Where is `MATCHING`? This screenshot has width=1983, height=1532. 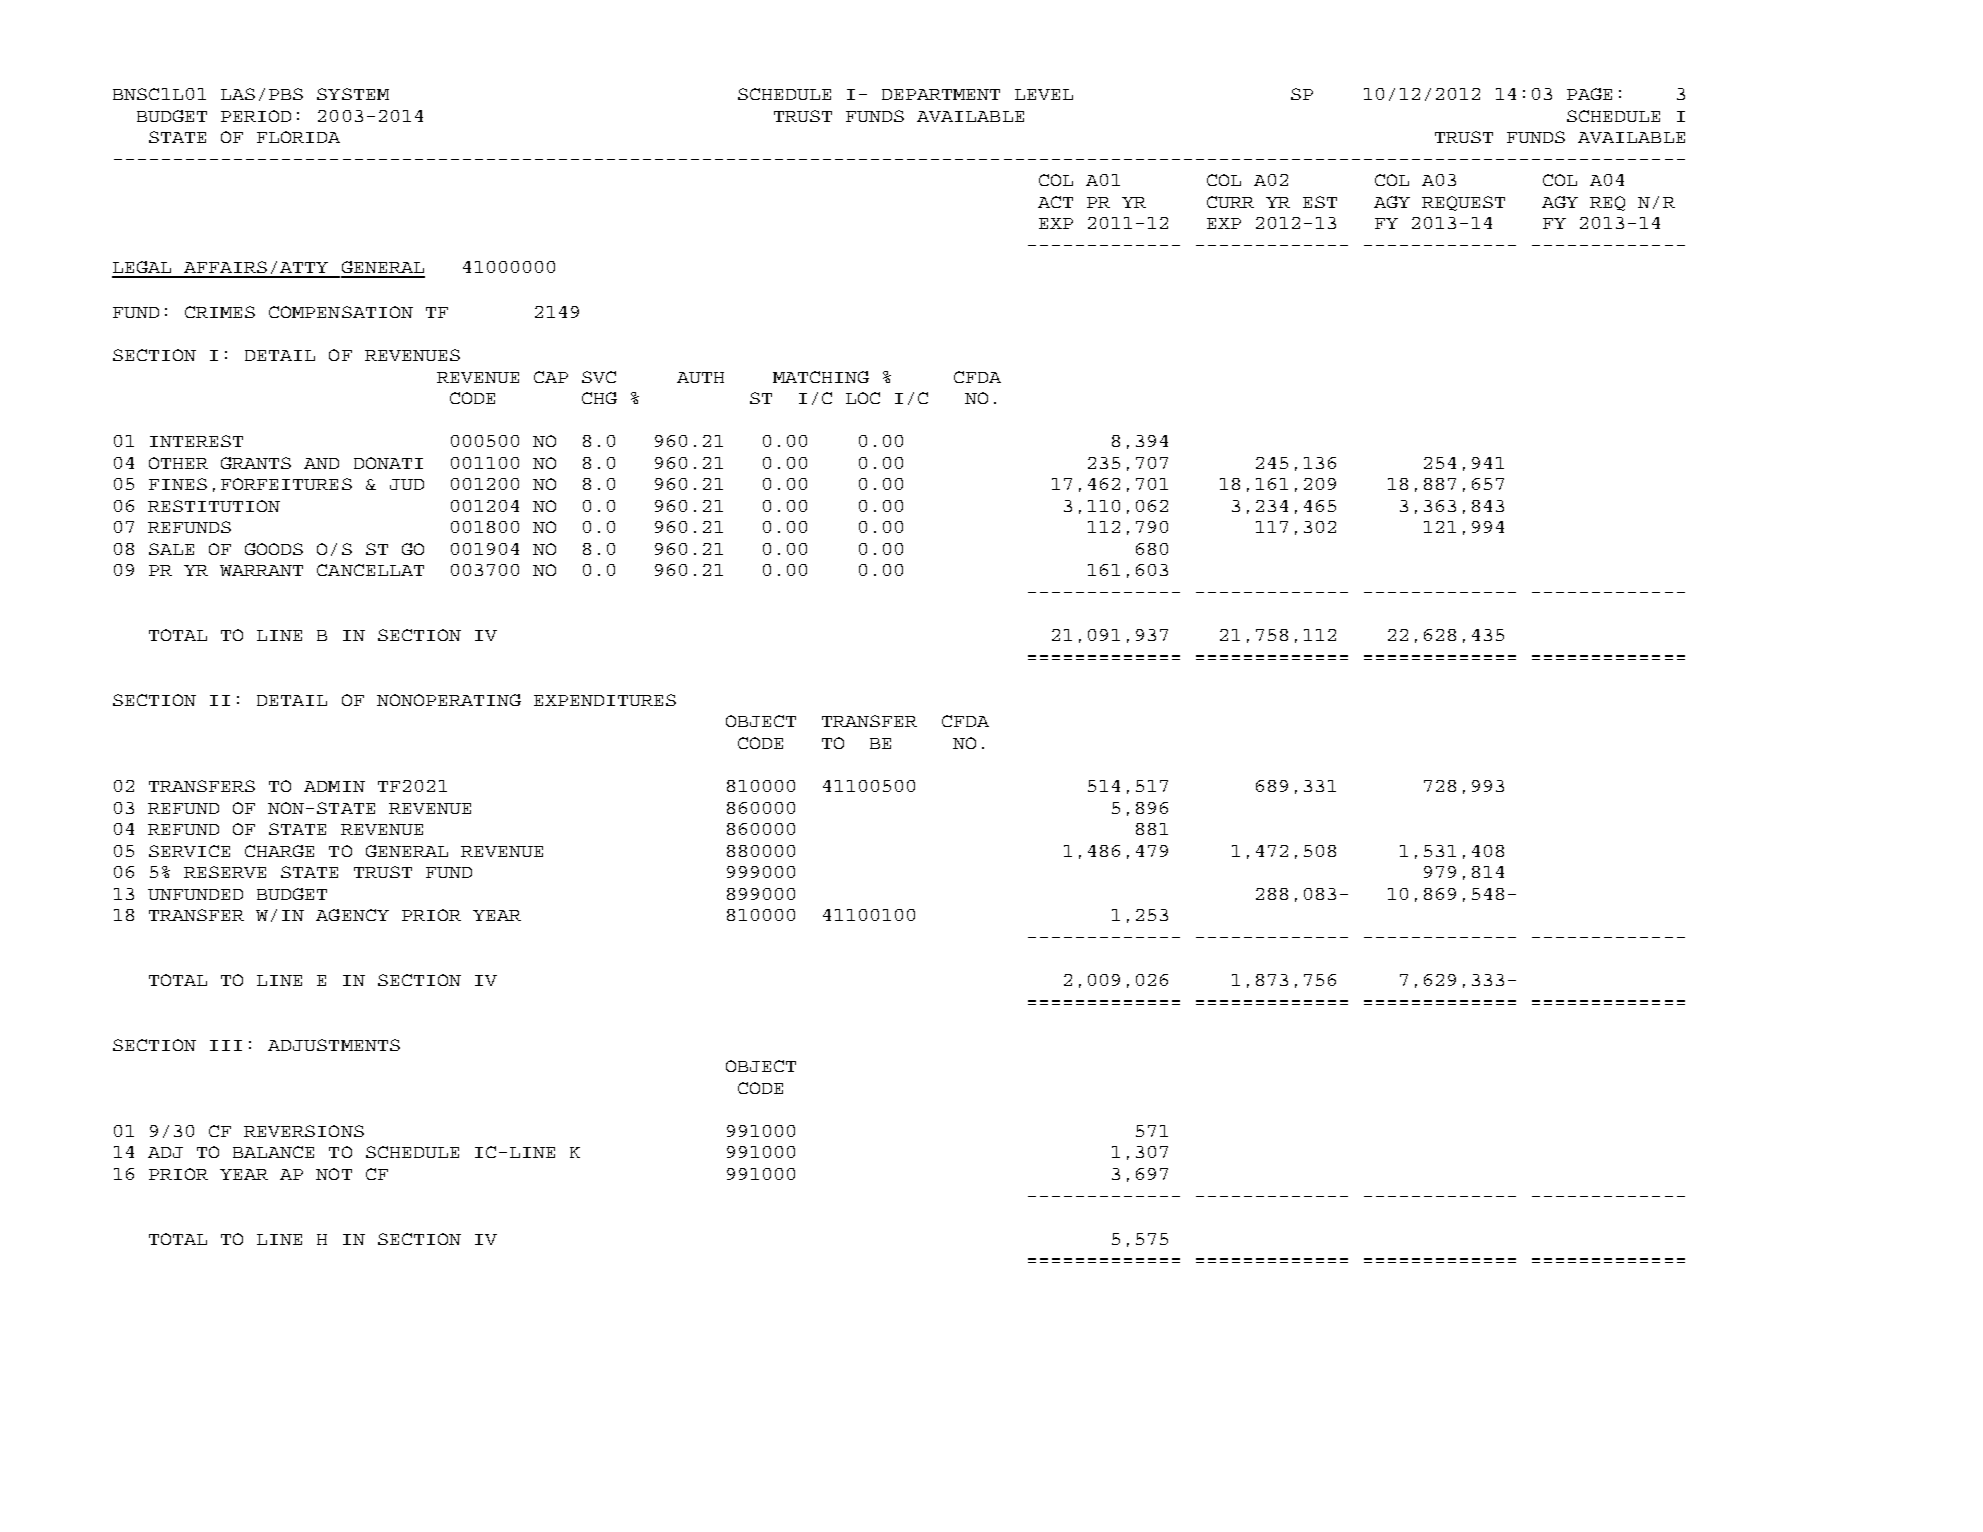
MATCHING is located at coordinates (821, 377).
